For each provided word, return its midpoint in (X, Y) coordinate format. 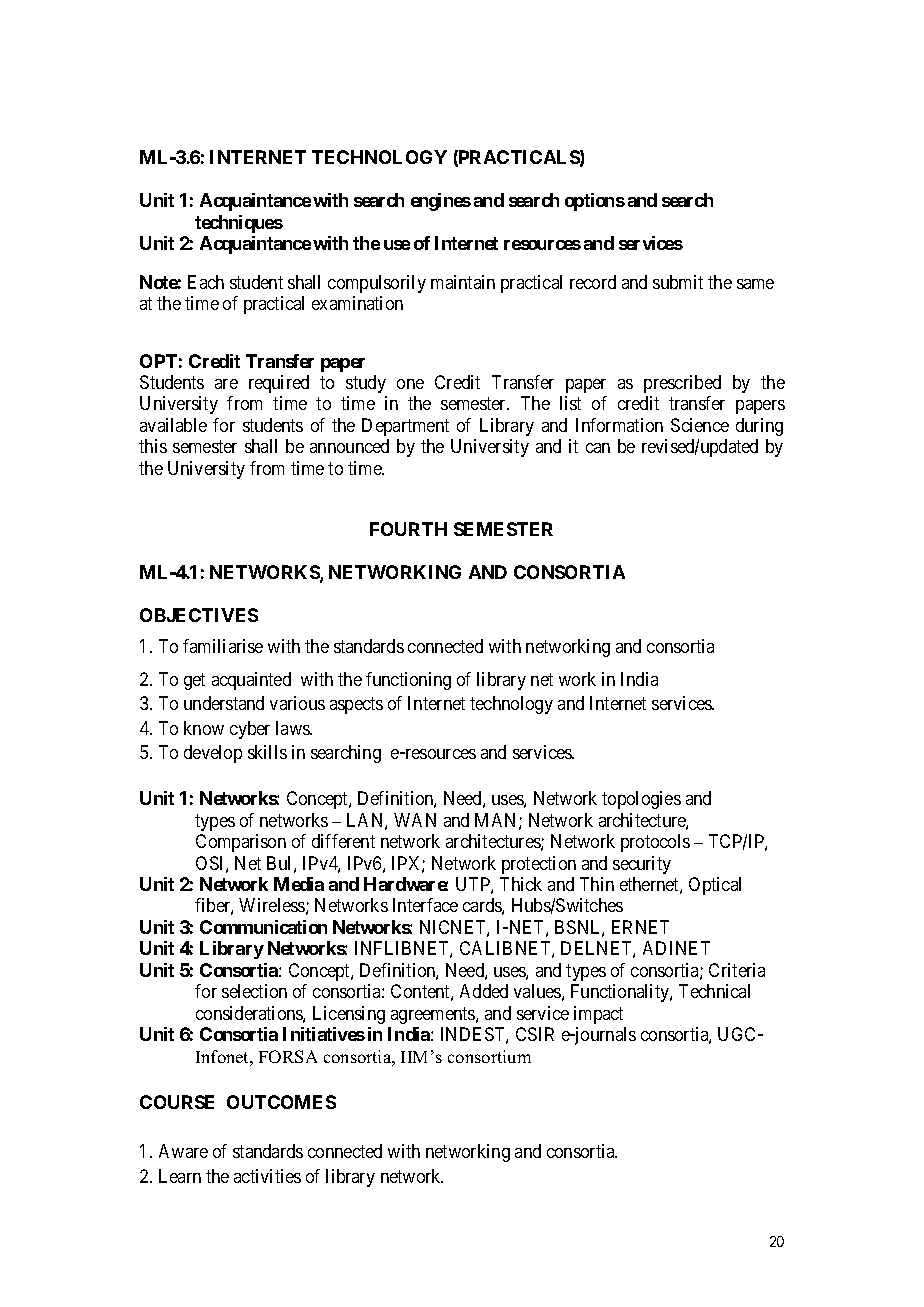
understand (224, 703)
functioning (408, 681)
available (173, 425)
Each (206, 282)
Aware (183, 1151)
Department (405, 427)
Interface (425, 905)
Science (700, 425)
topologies (641, 800)
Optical (715, 886)
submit (678, 282)
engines (441, 202)
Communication (263, 927)
